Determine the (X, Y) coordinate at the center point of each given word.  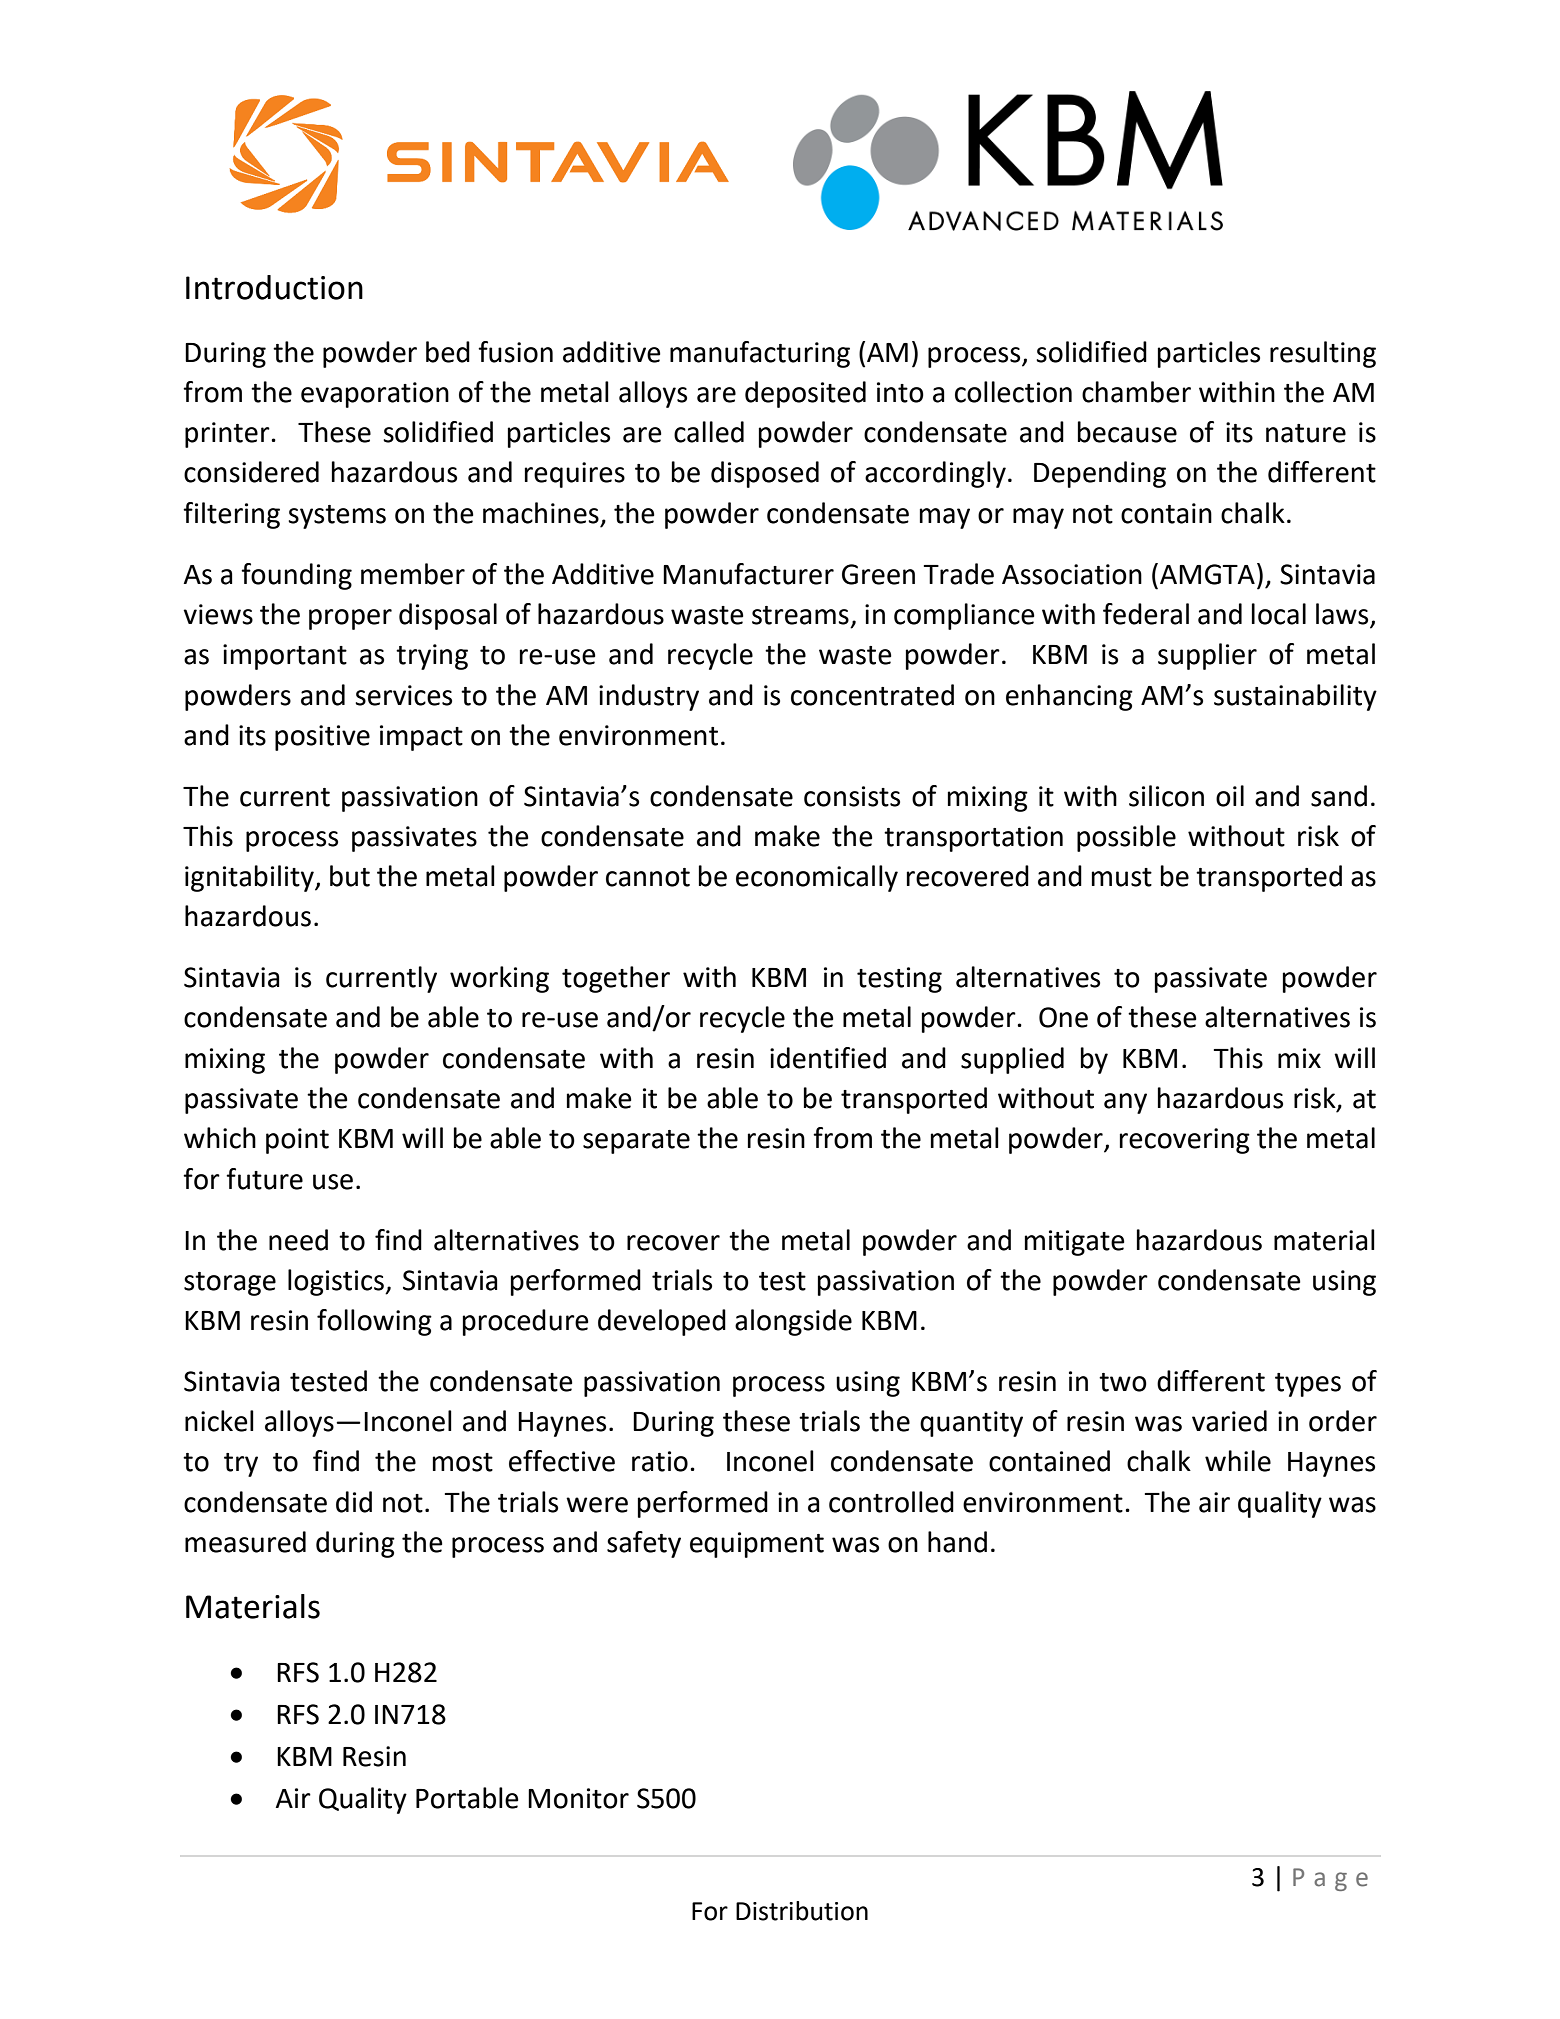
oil (1230, 796)
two (1123, 1382)
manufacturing (760, 354)
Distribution (802, 1911)
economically (817, 878)
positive (322, 738)
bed (448, 352)
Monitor (578, 1798)
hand (957, 1542)
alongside (793, 1322)
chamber (1136, 392)
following (374, 1322)
